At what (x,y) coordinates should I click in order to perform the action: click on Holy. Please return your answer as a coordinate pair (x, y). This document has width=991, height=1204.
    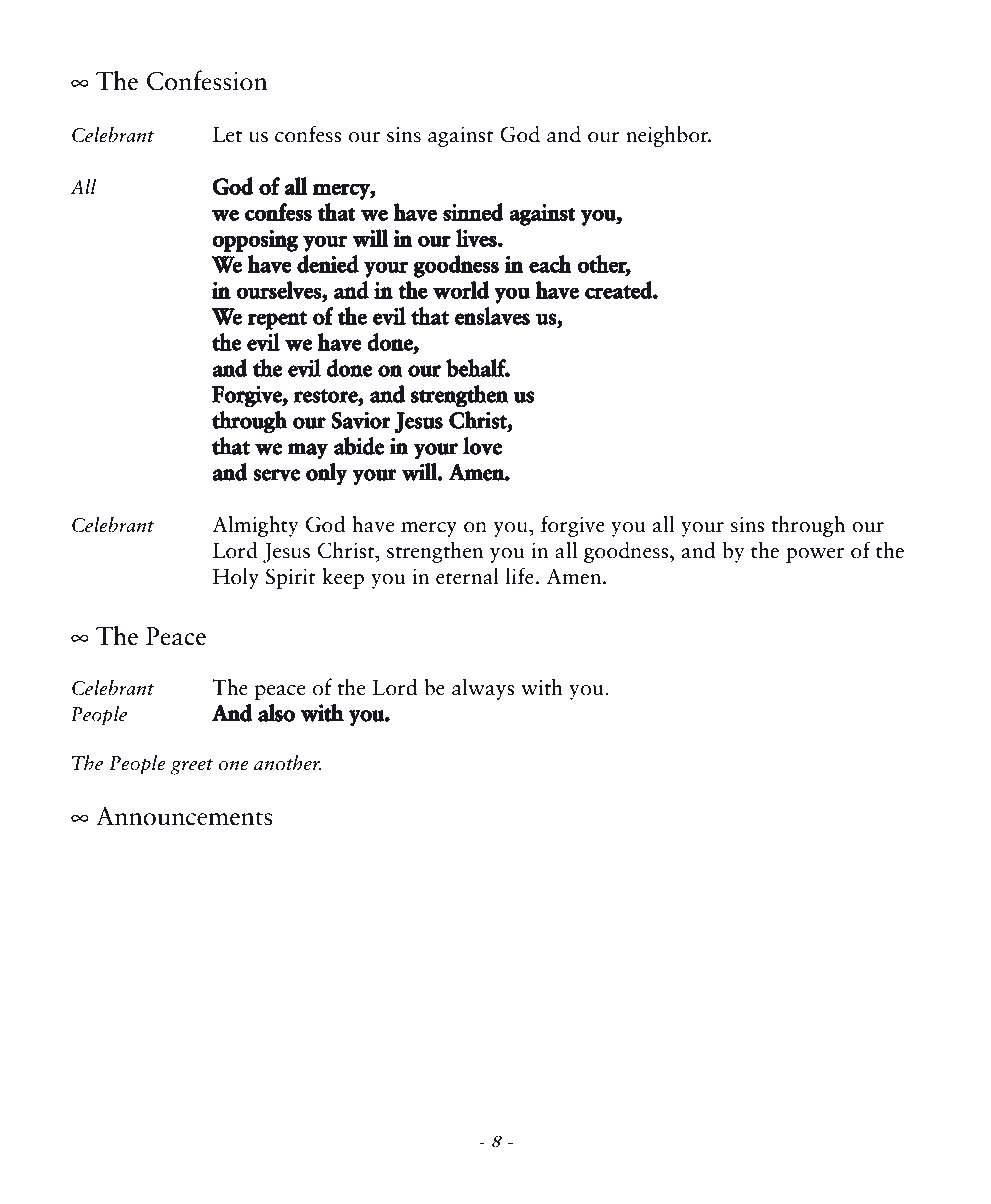
    Looking at the image, I should click on (236, 578).
